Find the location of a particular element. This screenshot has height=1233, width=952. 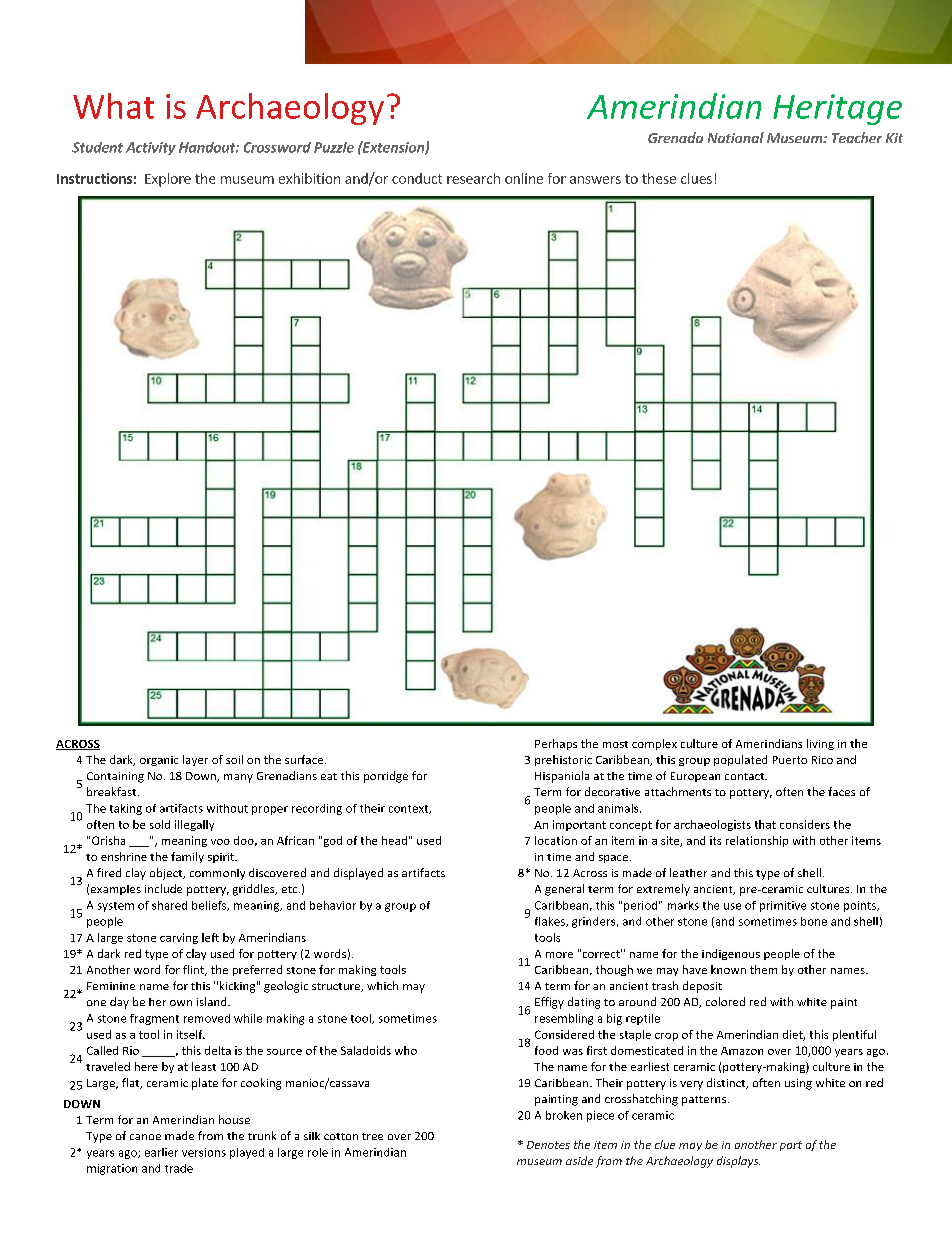

layer is located at coordinates (195, 760).
